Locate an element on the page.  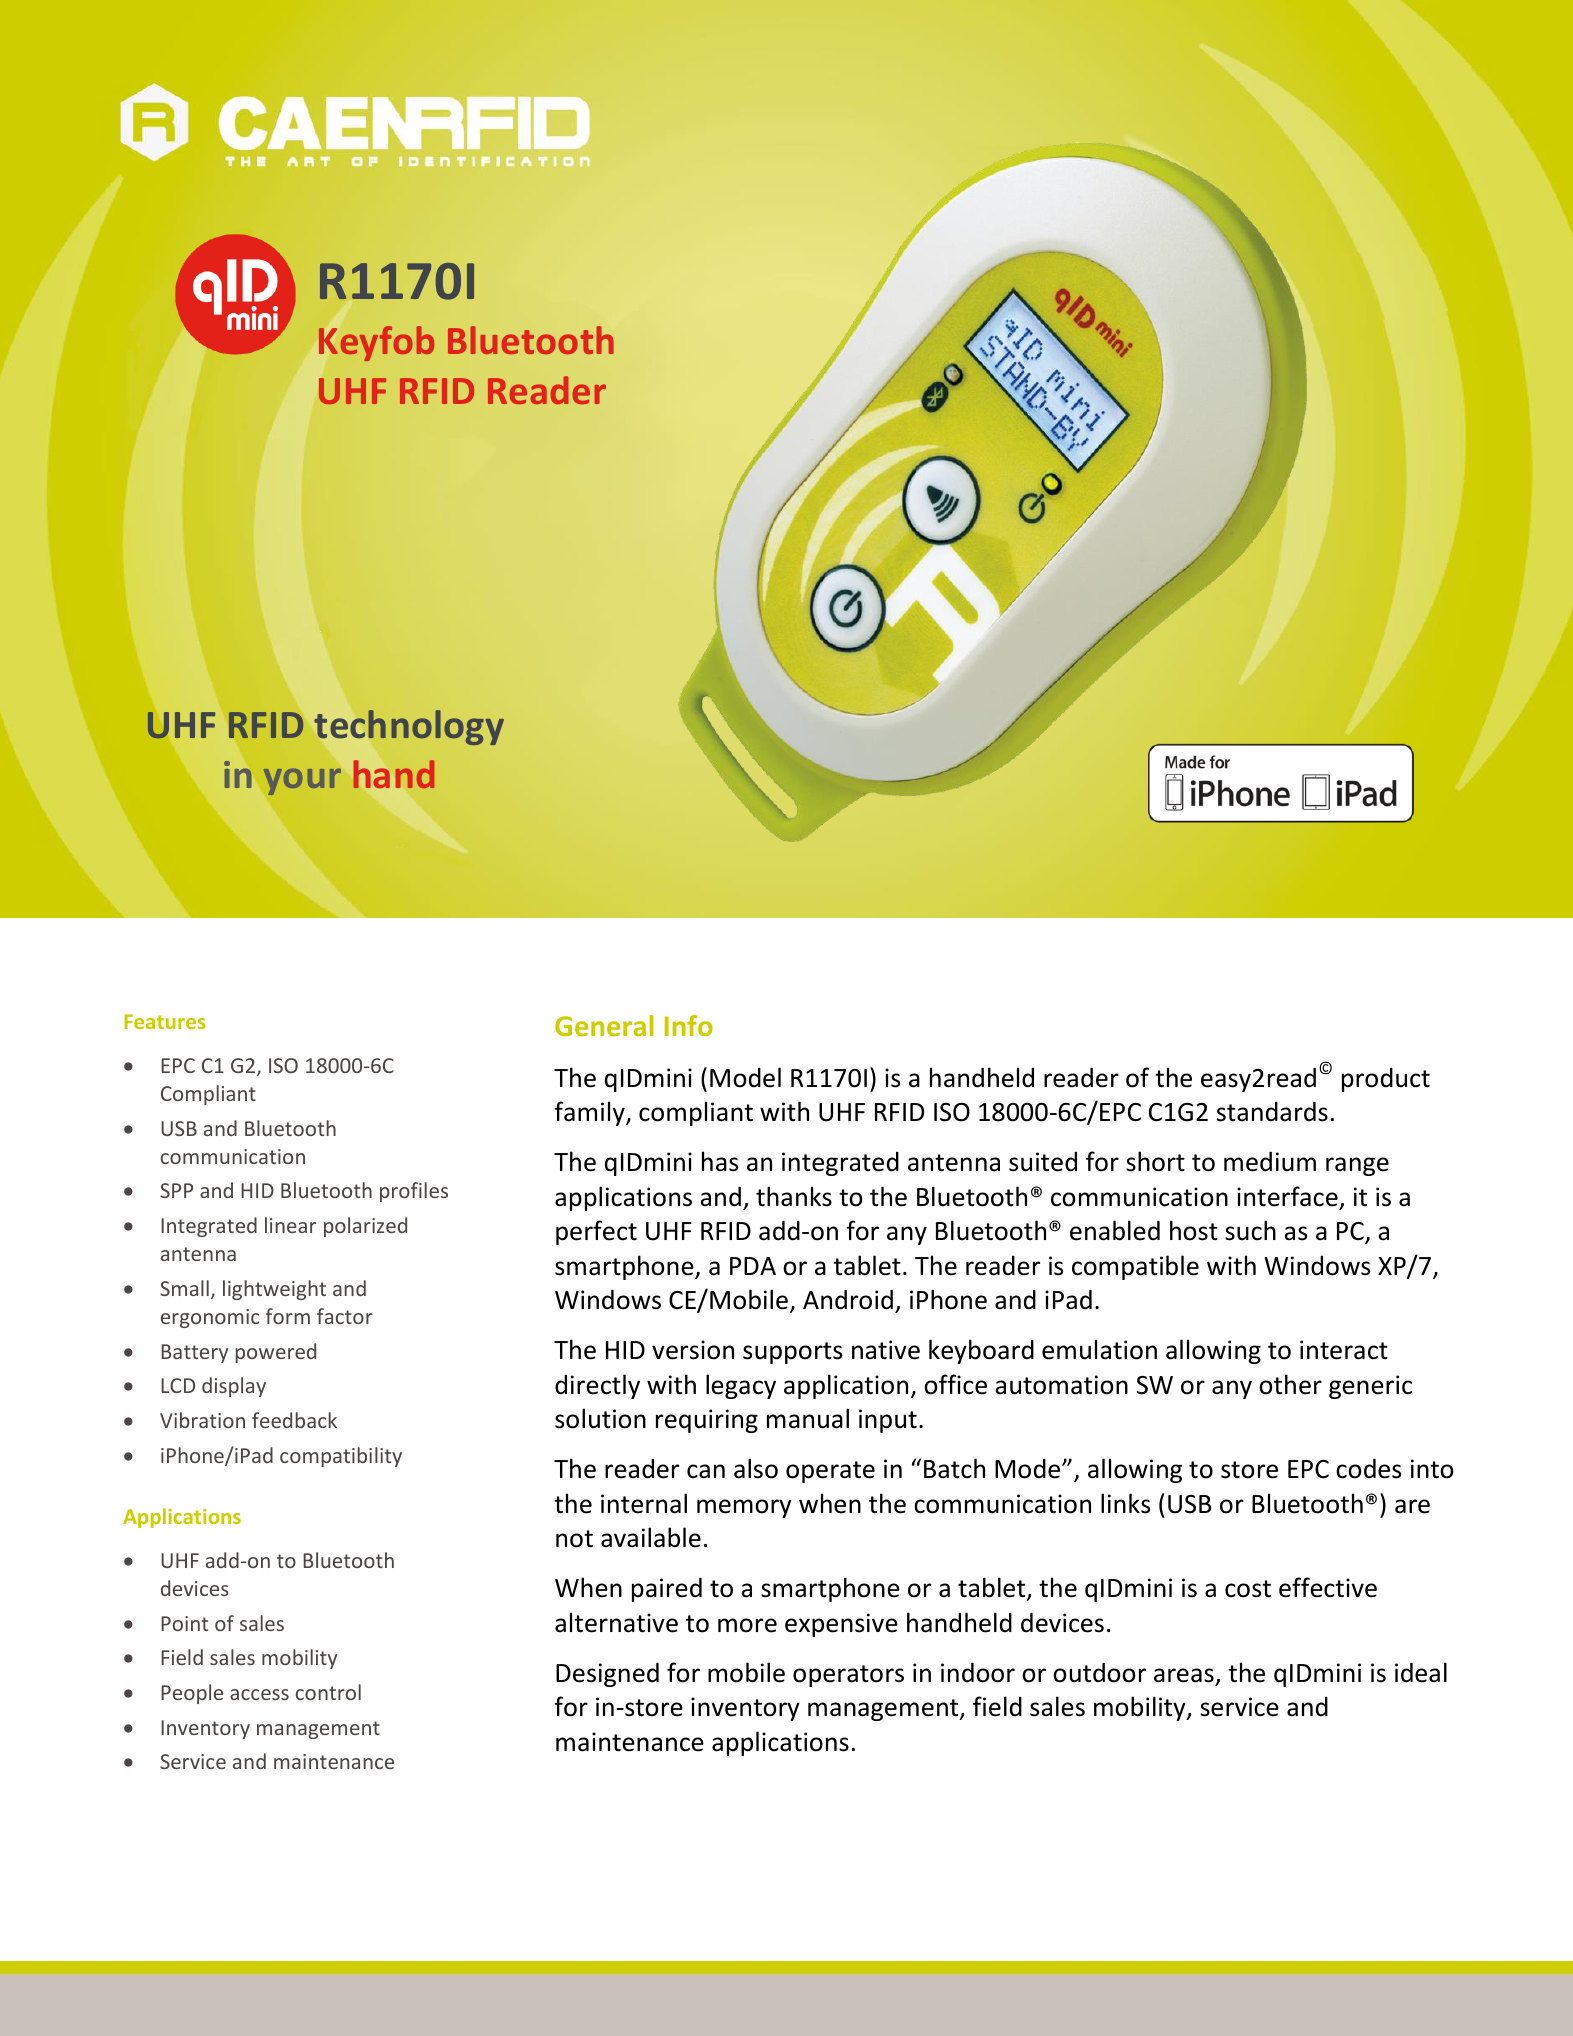
operators is located at coordinates (848, 1676).
